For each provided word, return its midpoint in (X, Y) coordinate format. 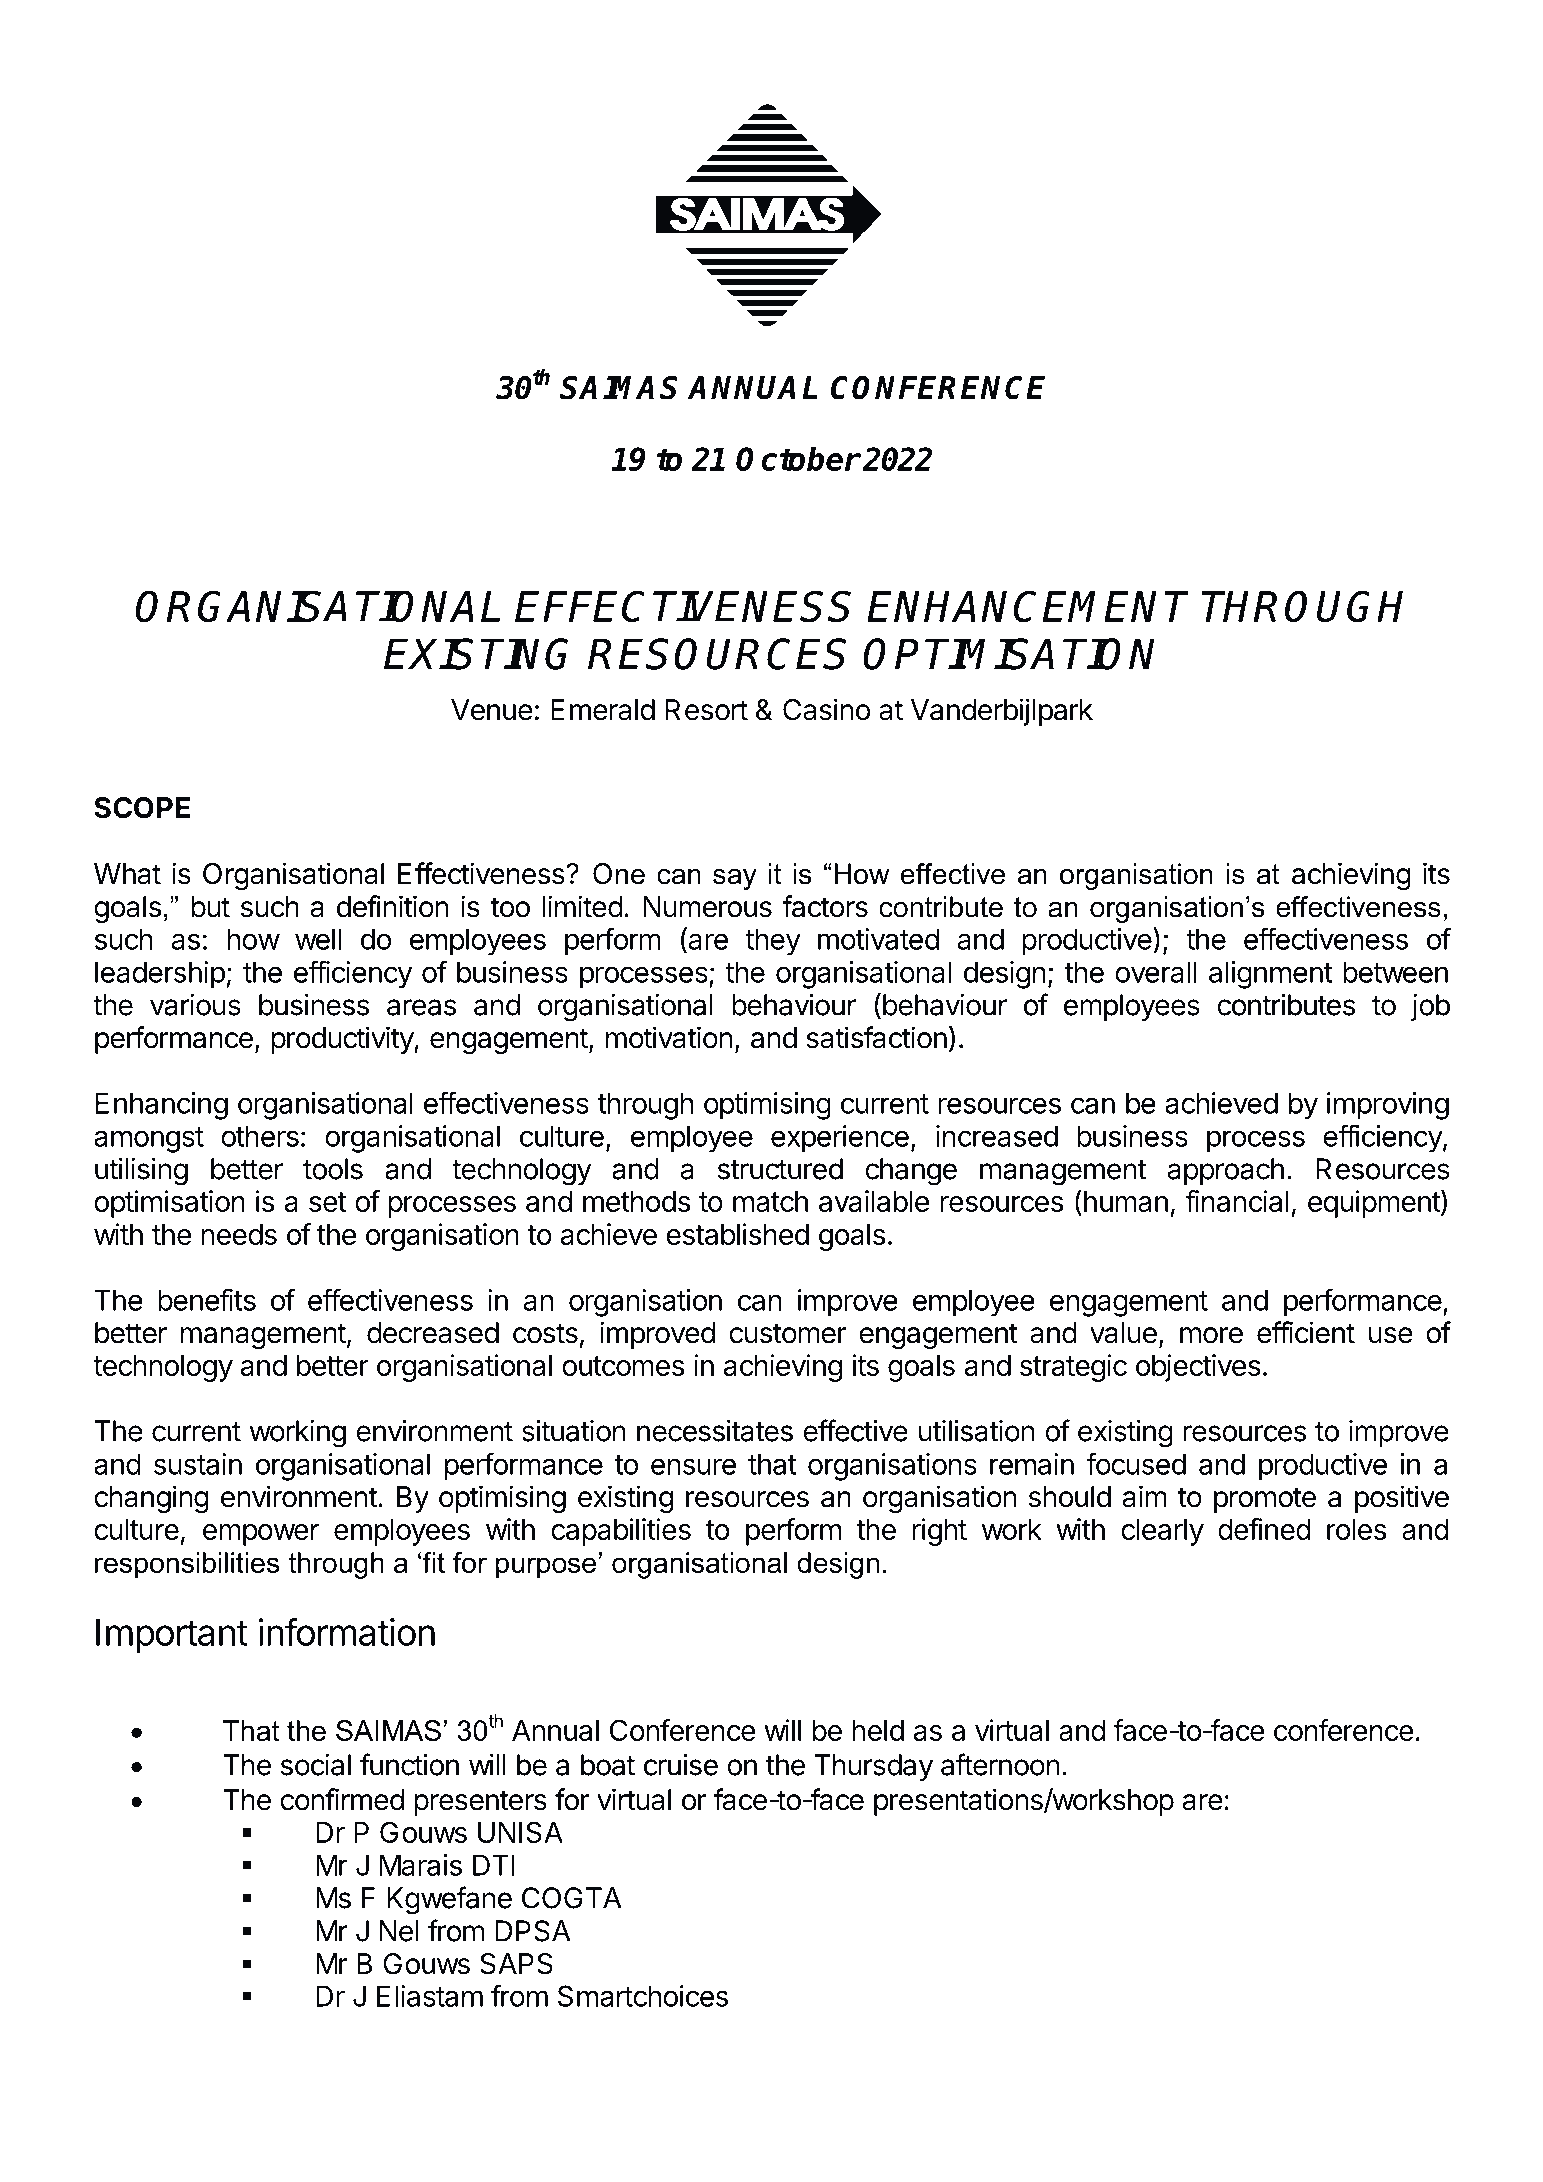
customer (788, 1333)
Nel (399, 1931)
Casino (826, 709)
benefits (207, 1299)
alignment (1271, 975)
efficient (1306, 1332)
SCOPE (142, 808)
